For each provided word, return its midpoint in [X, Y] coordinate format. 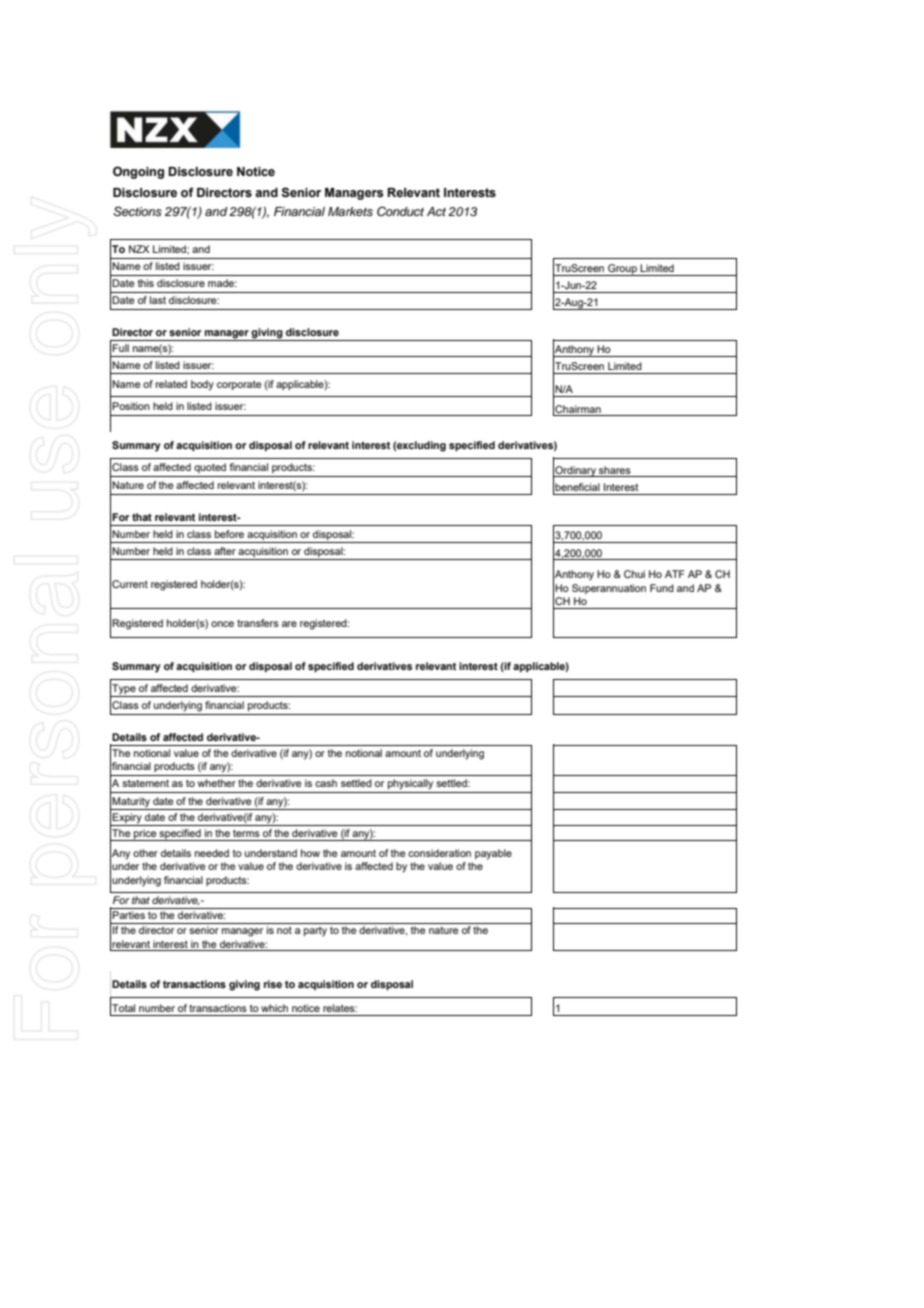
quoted [210, 468]
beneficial [577, 487]
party [315, 932]
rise [273, 984]
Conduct [400, 211]
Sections [137, 211]
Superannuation [609, 589]
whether [216, 783]
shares [615, 470]
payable [493, 854]
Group [622, 270]
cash [326, 783]
